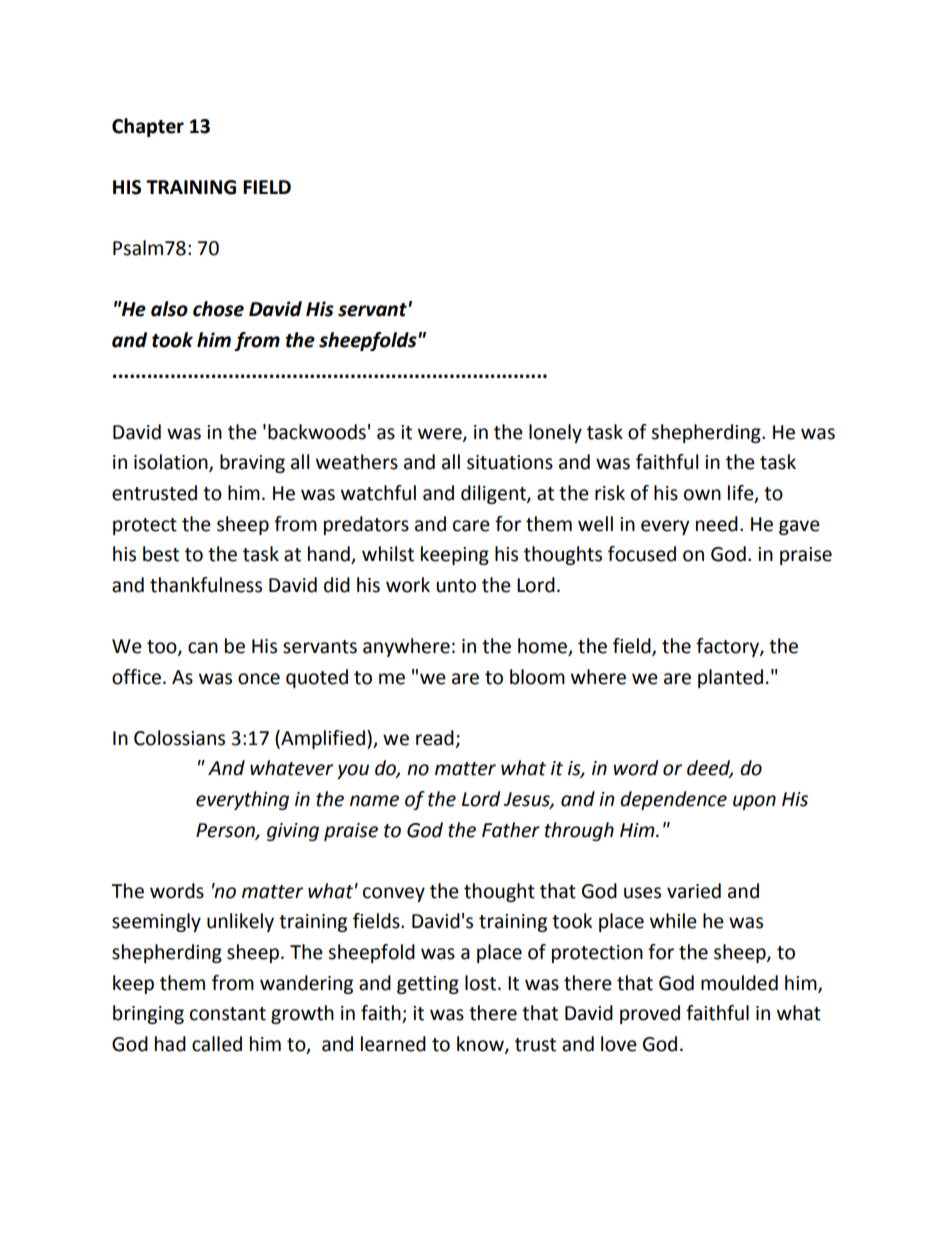 The width and height of the screenshot is (952, 1233). What do you see at coordinates (206, 585) in the screenshot?
I see `thankfulness` at bounding box center [206, 585].
